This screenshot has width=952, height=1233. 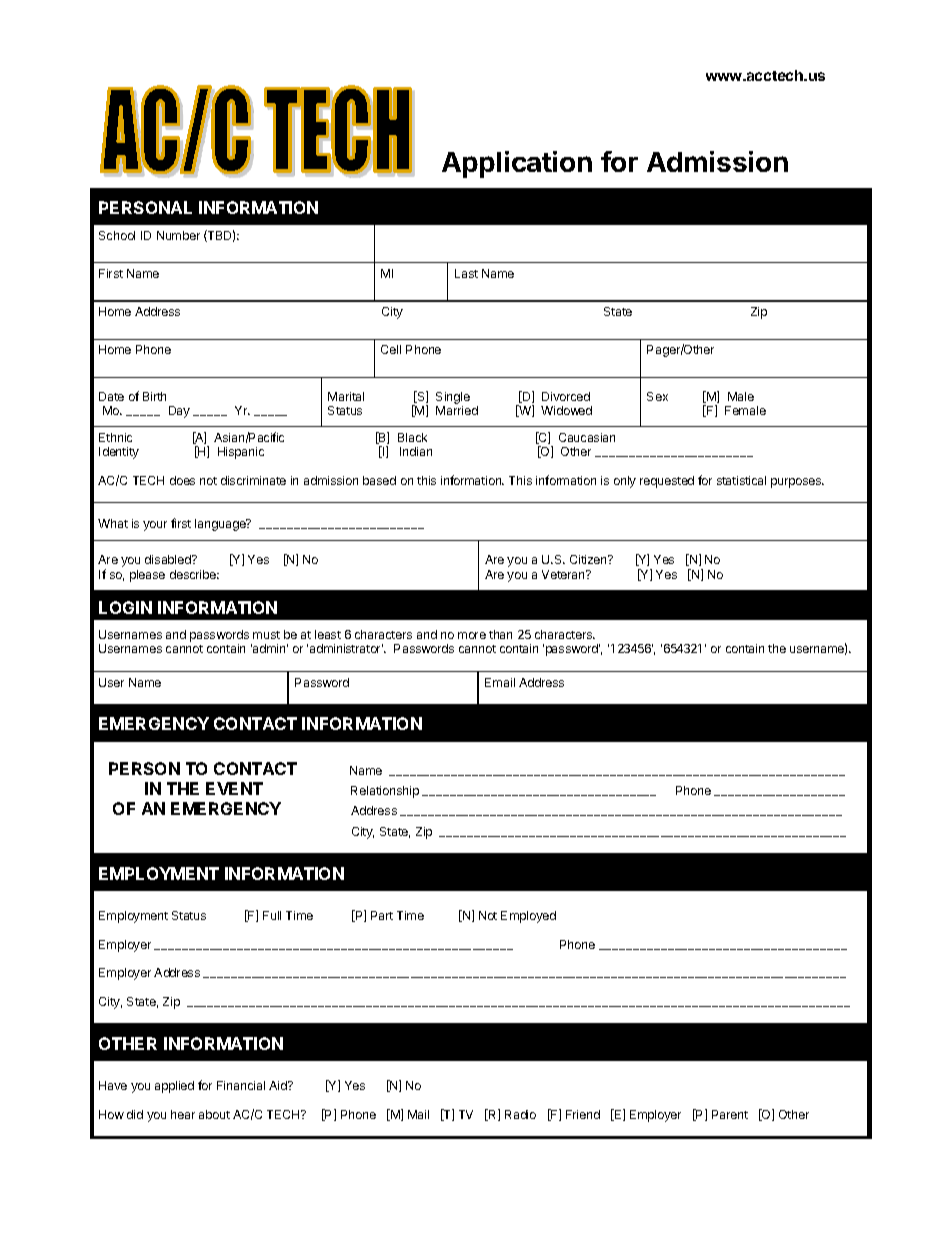 What do you see at coordinates (178, 235) in the screenshot?
I see `Number` at bounding box center [178, 235].
